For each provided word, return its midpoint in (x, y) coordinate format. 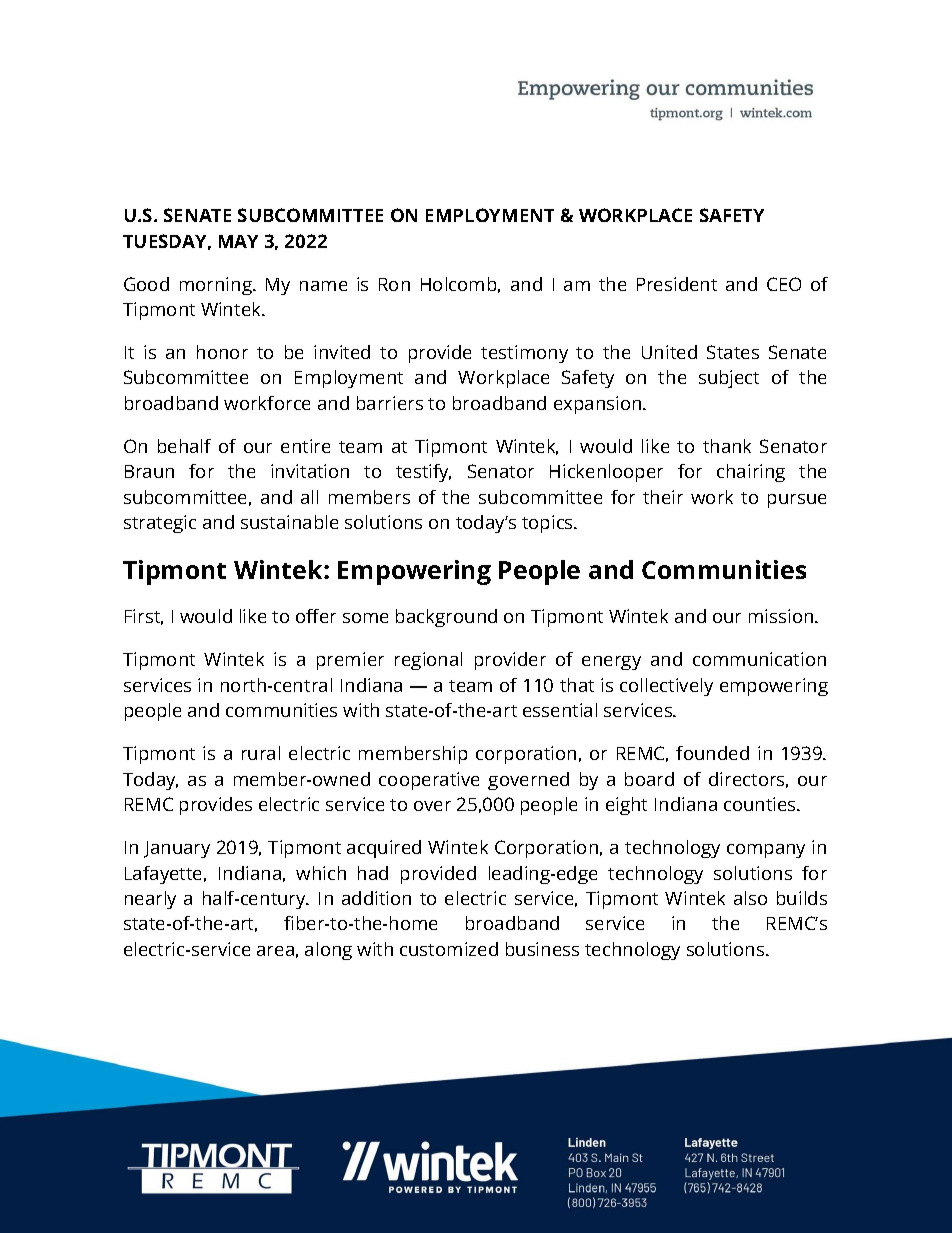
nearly (150, 900)
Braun (149, 471)
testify (423, 473)
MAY (238, 241)
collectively (666, 687)
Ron (394, 284)
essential (560, 710)
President (677, 284)
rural (261, 753)
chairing (751, 473)
